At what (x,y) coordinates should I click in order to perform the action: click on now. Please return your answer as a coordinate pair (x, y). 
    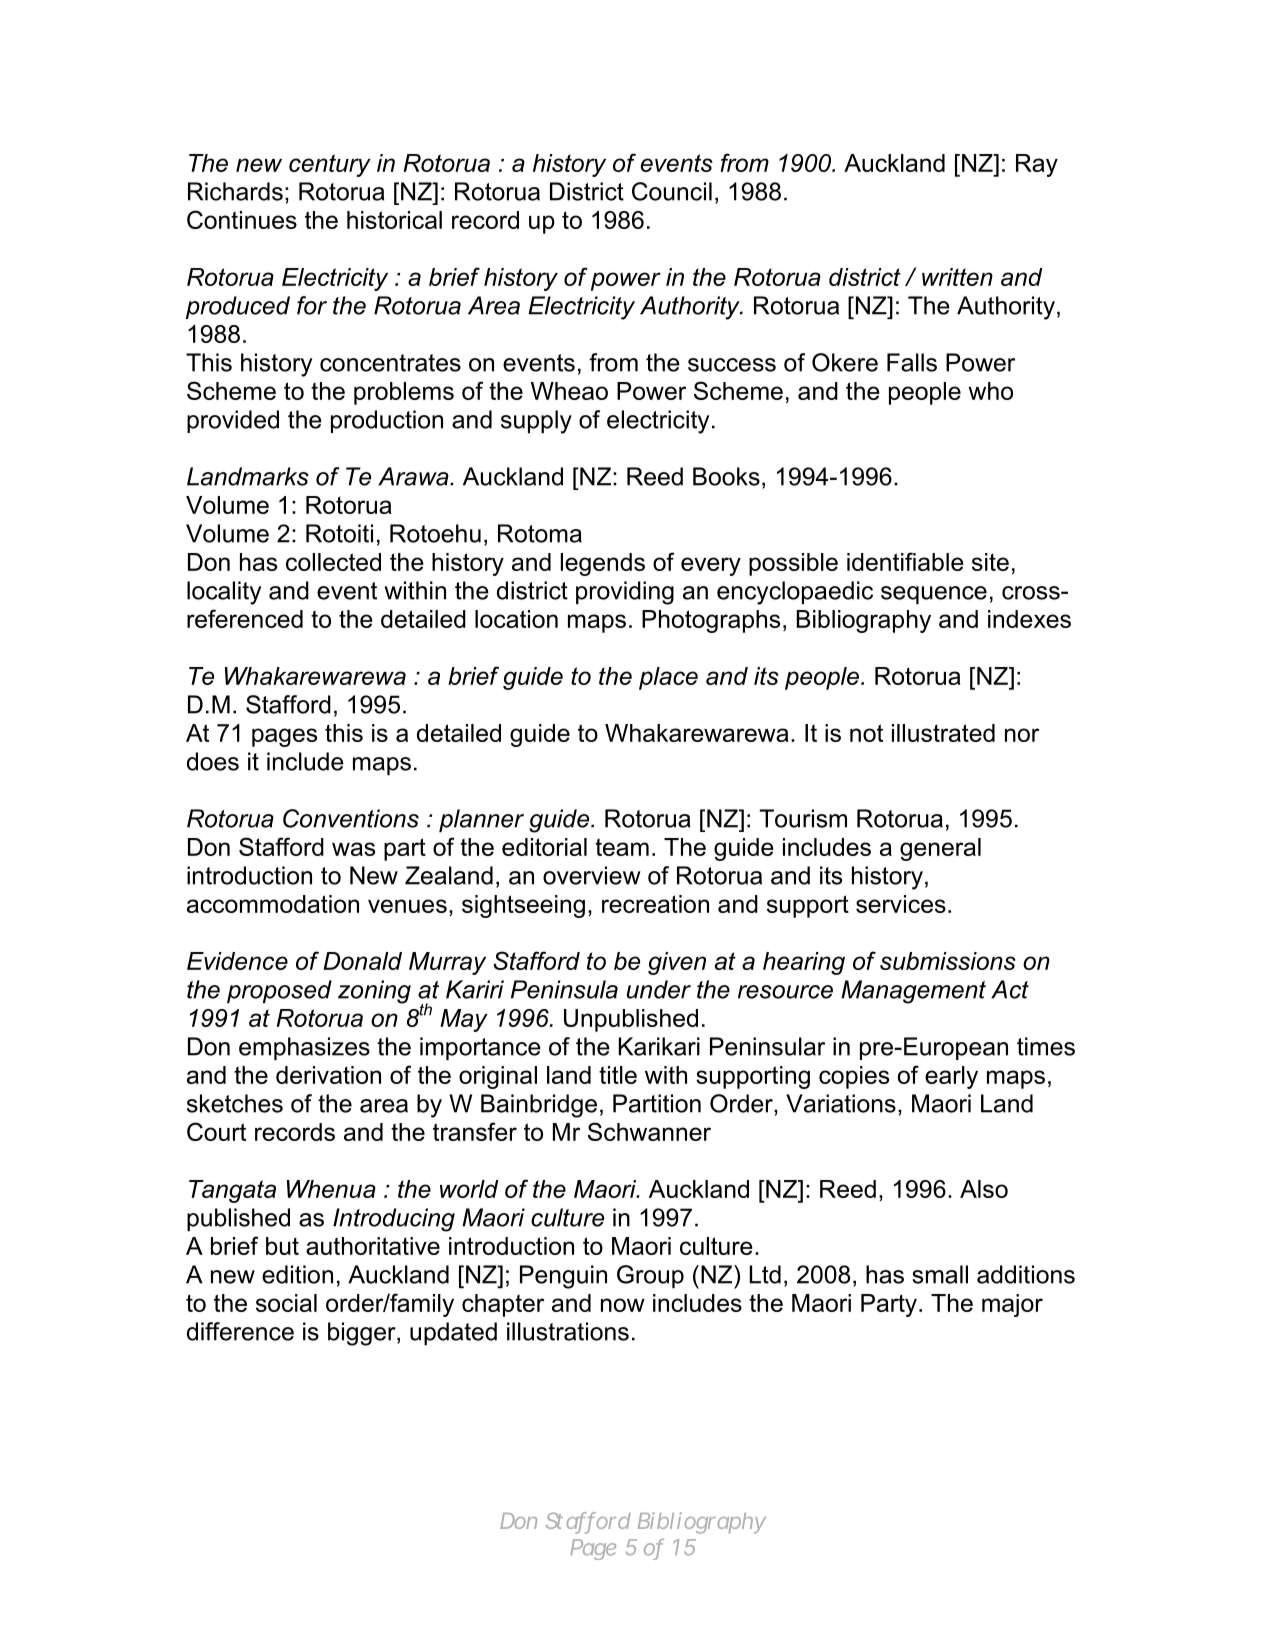
    Looking at the image, I should click on (623, 1305).
